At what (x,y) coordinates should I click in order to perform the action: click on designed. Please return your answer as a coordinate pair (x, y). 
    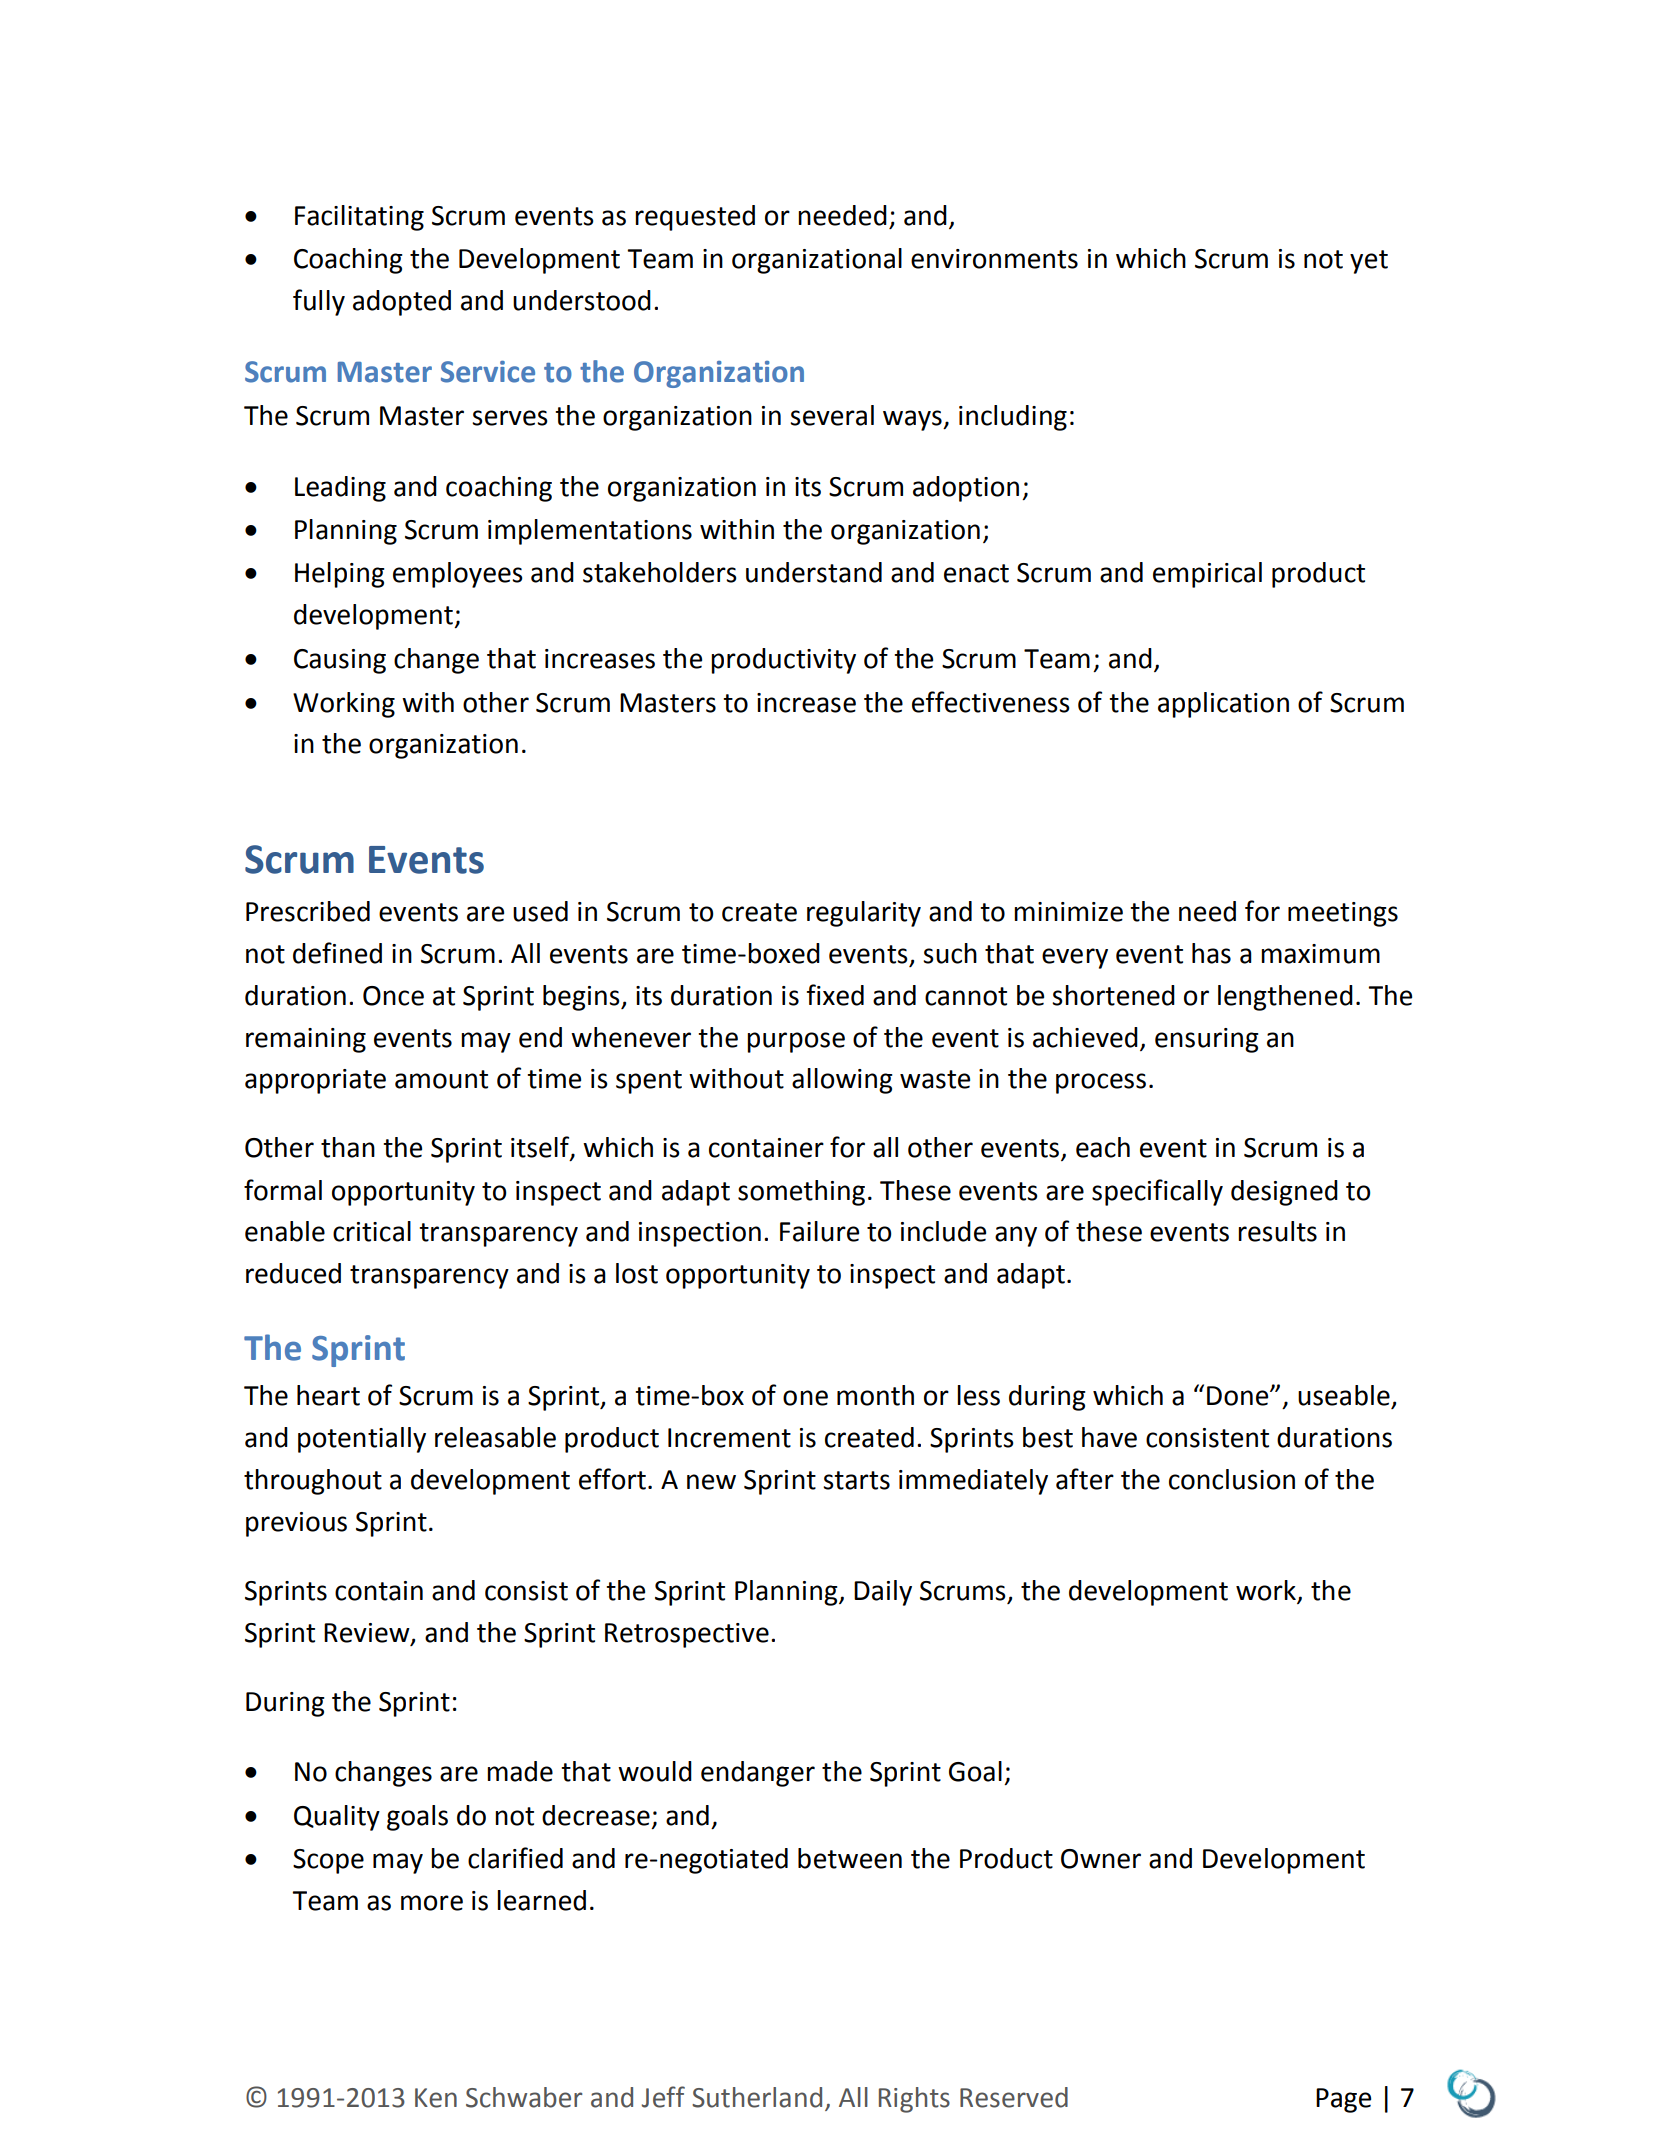
    Looking at the image, I should click on (1284, 1193).
